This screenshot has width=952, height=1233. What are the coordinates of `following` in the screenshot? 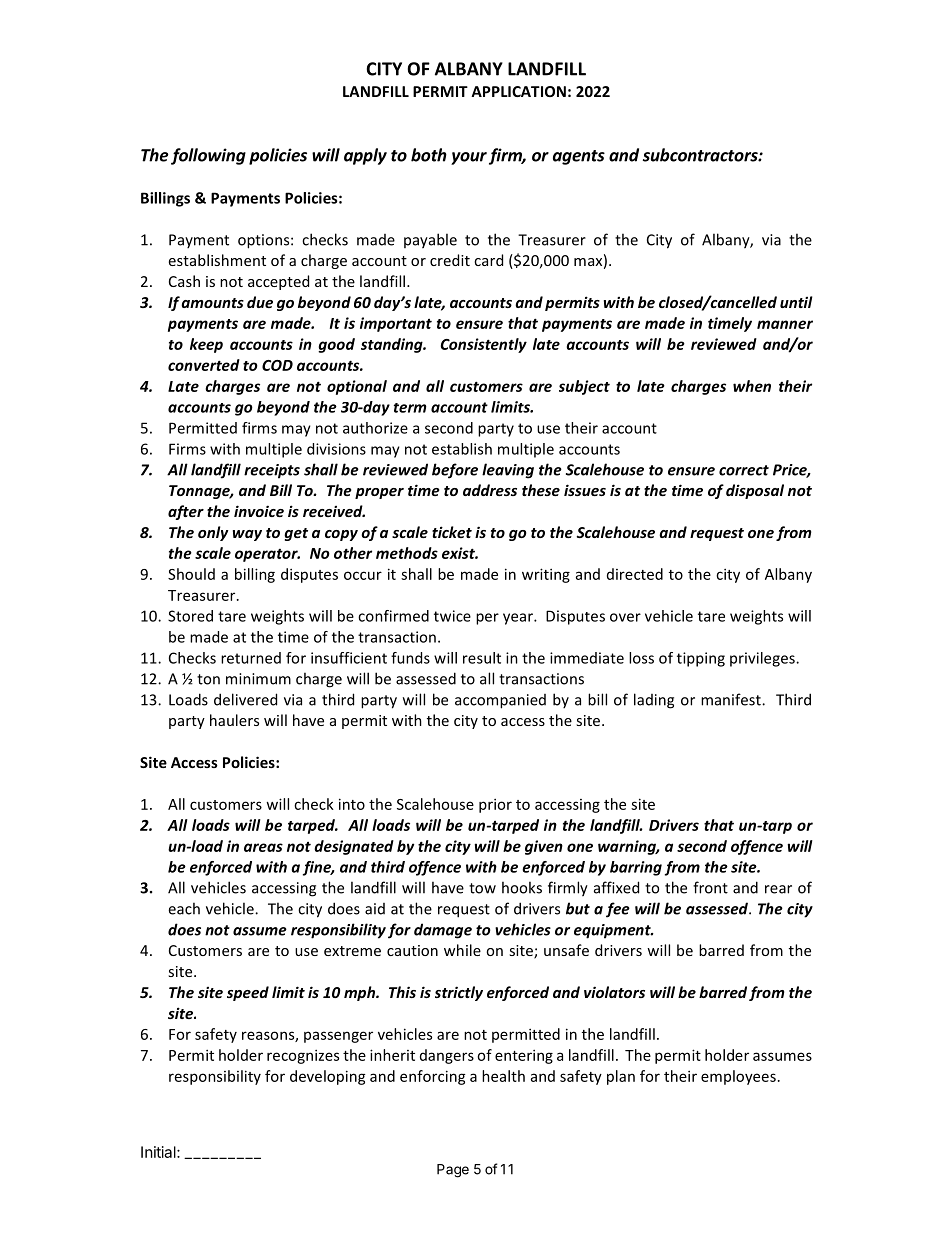 It's located at (208, 156).
